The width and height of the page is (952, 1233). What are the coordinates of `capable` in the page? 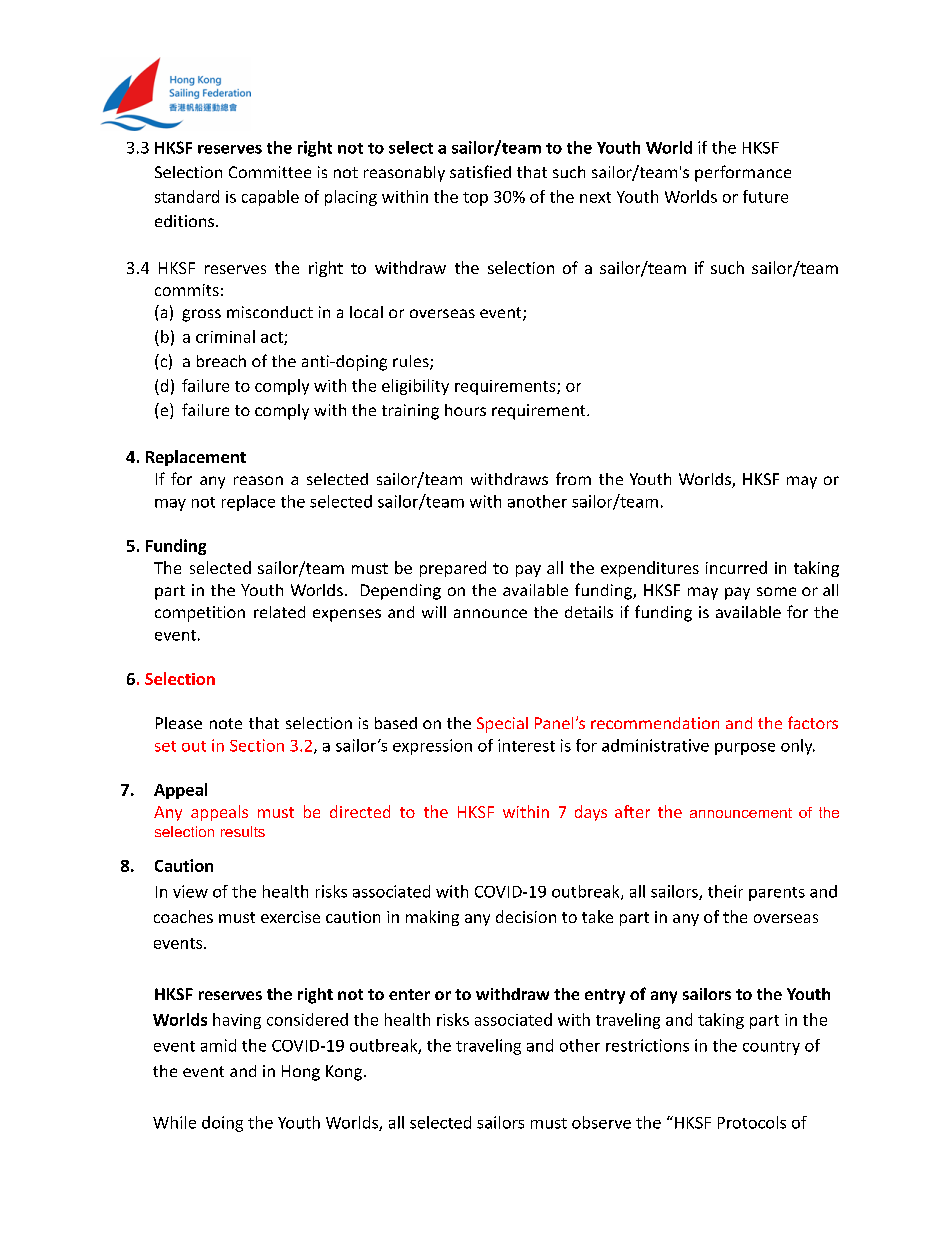 It's located at (270, 198).
